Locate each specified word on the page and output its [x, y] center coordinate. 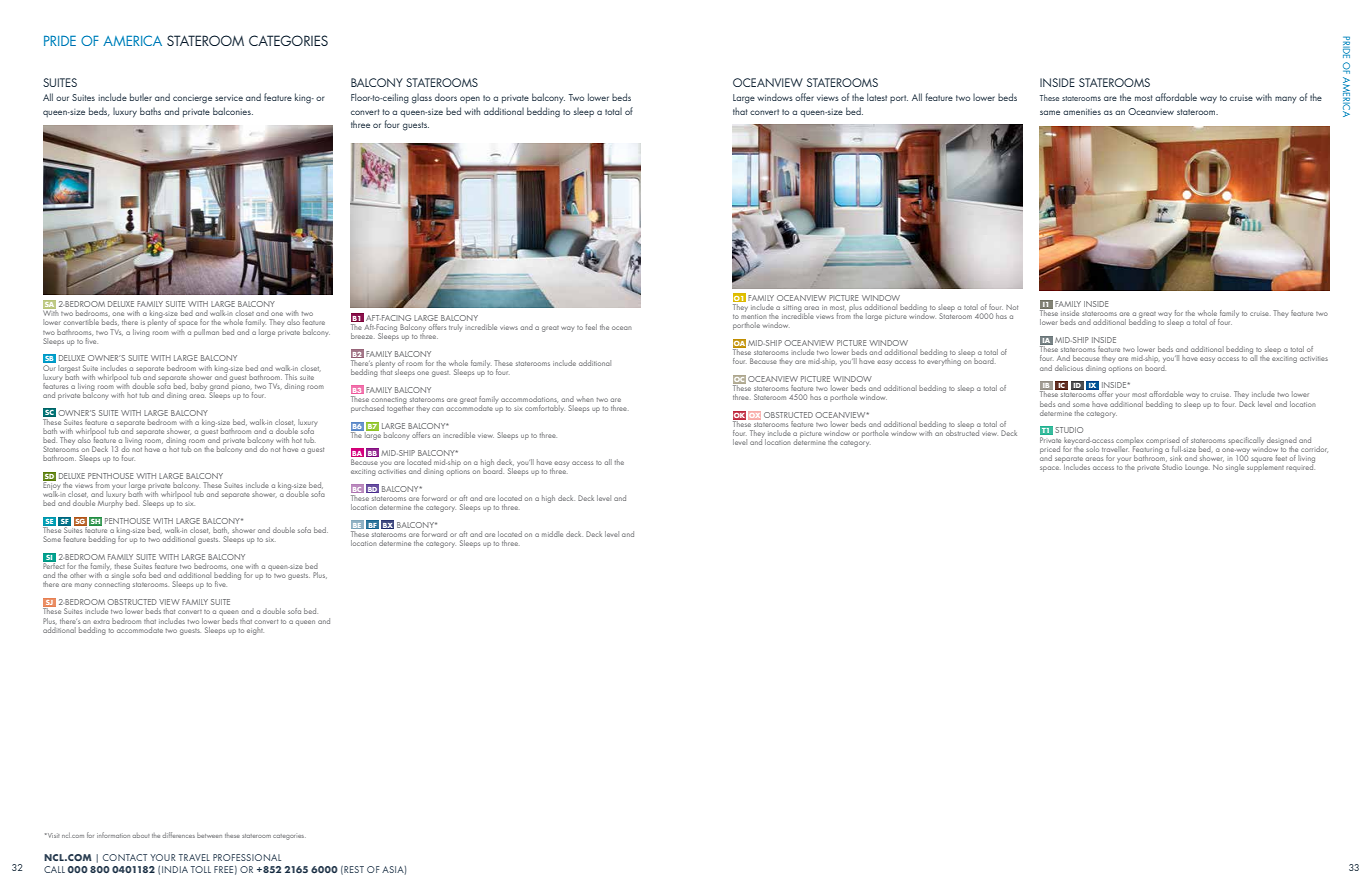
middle [552, 534]
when [585, 399]
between [209, 835]
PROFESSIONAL [247, 857]
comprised [1163, 442]
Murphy [111, 503]
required [1300, 466]
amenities [1082, 111]
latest [877, 97]
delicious [1069, 368]
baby [198, 387]
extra [101, 622]
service [229, 97]
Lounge [1196, 468]
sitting [792, 309]
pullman [206, 333]
